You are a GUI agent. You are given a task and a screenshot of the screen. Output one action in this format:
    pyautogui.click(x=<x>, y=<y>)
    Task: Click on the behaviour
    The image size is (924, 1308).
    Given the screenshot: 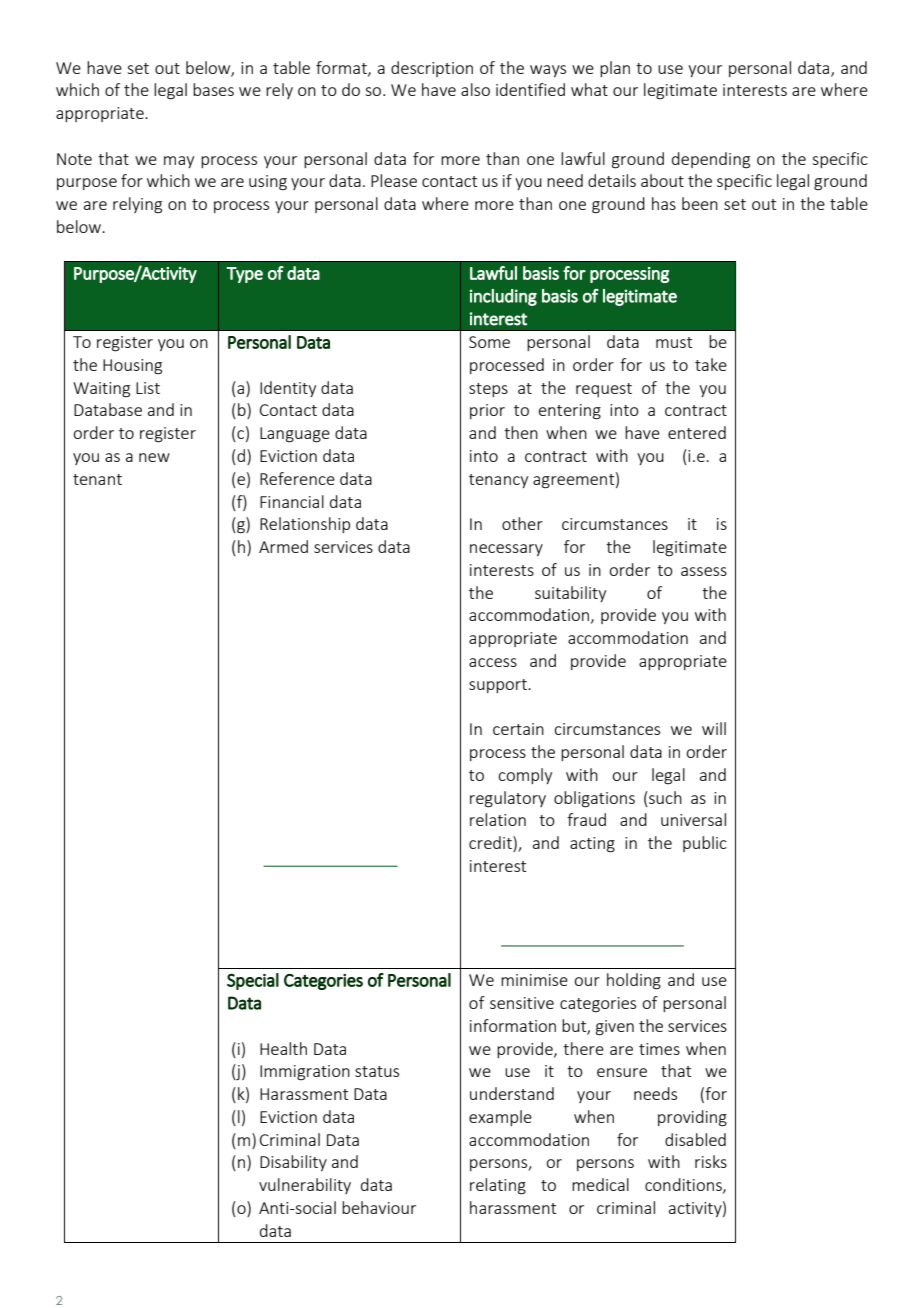 What is the action you would take?
    pyautogui.click(x=379, y=1207)
